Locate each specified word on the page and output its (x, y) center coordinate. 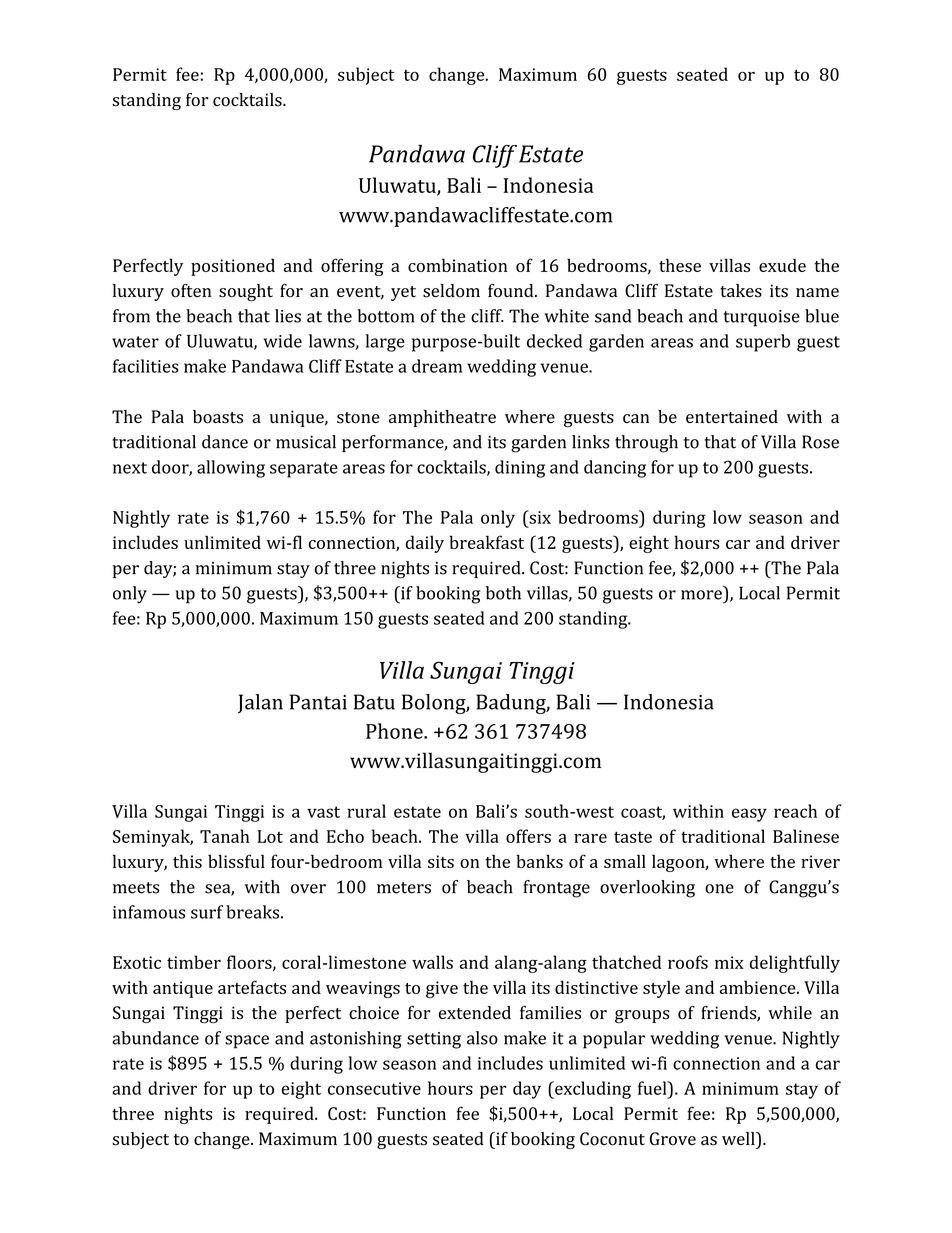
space (247, 1042)
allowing (231, 469)
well (739, 1138)
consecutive (374, 1088)
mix (729, 962)
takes (741, 291)
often (191, 291)
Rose (820, 442)
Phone (395, 731)
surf (207, 912)
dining (520, 469)
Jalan (260, 704)
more (701, 595)
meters (404, 888)
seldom (451, 291)
